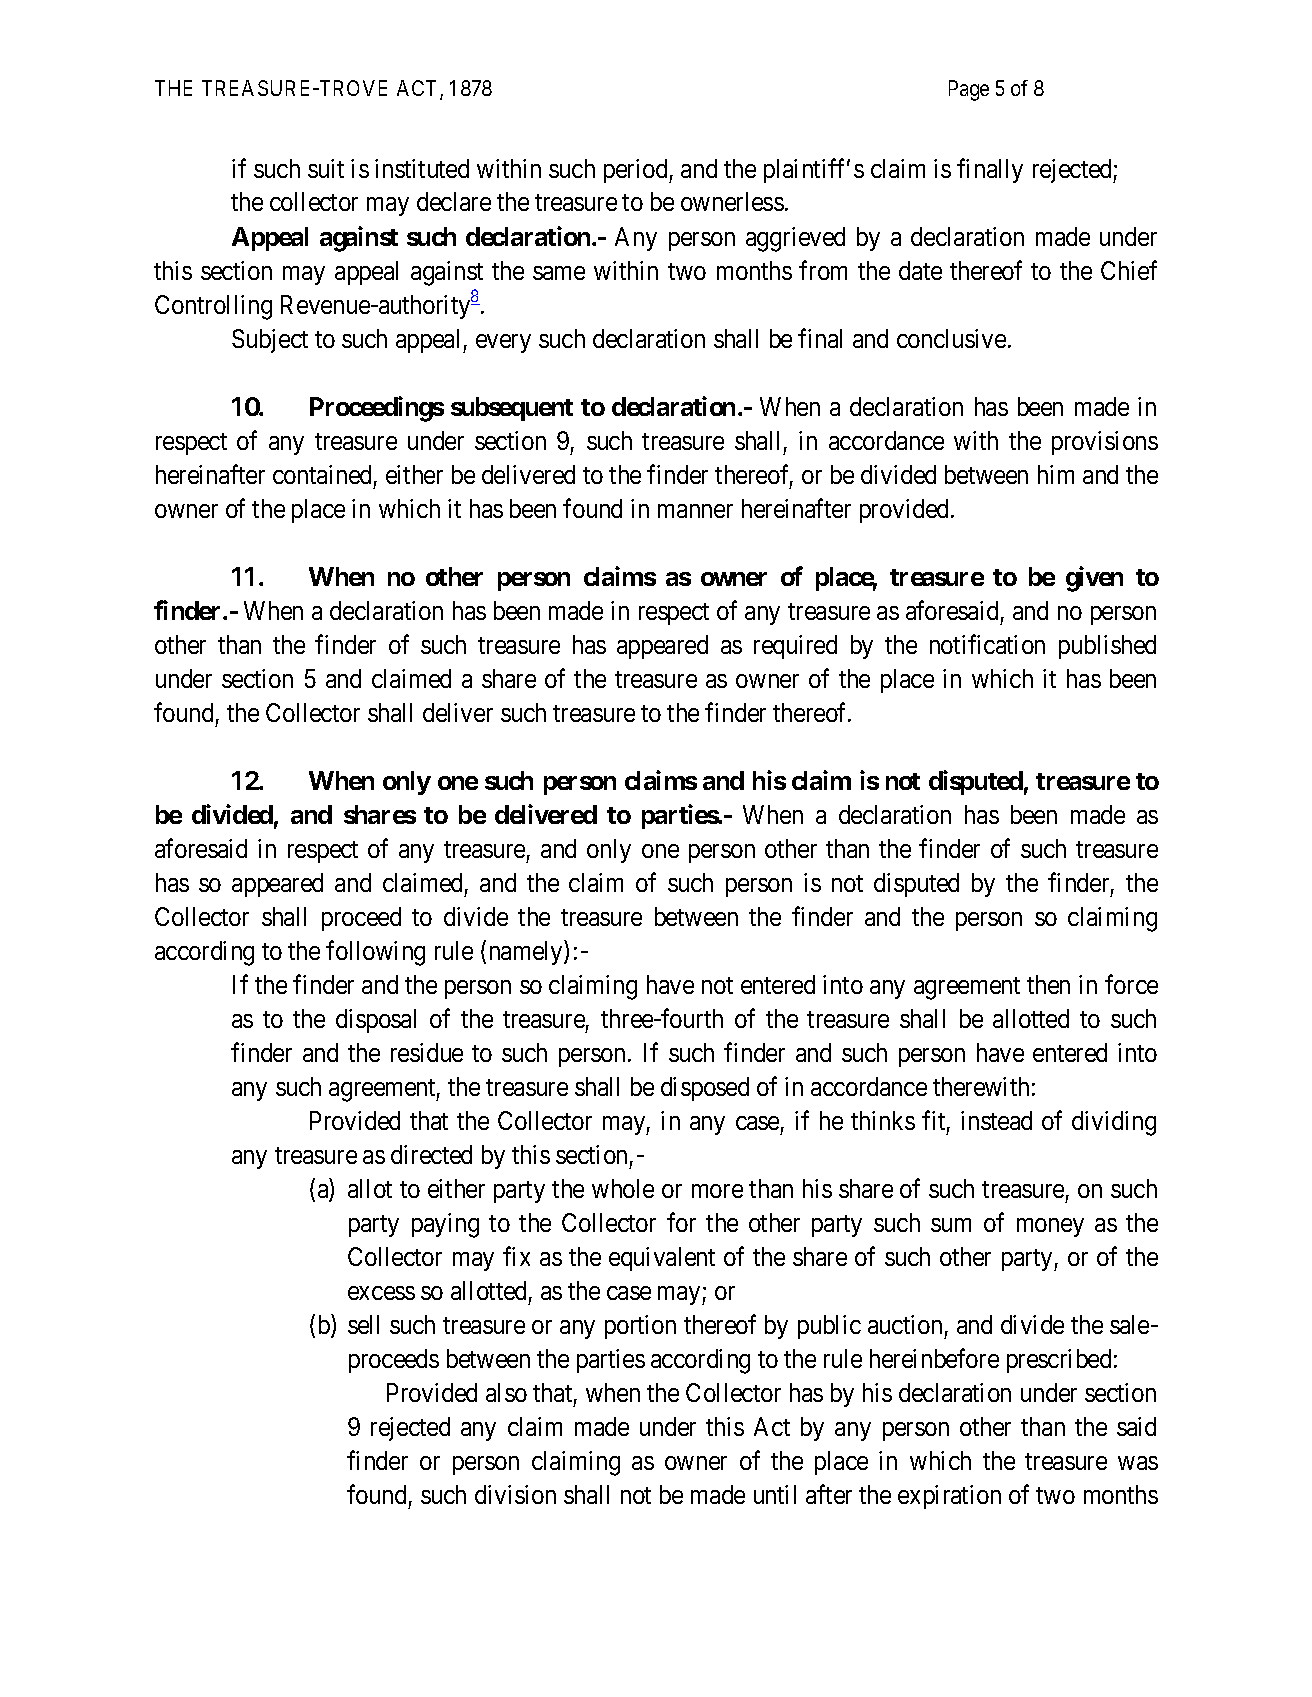 Image resolution: width=1312 pixels, height=1697 pixels. I want to click on then, so click(1048, 984).
